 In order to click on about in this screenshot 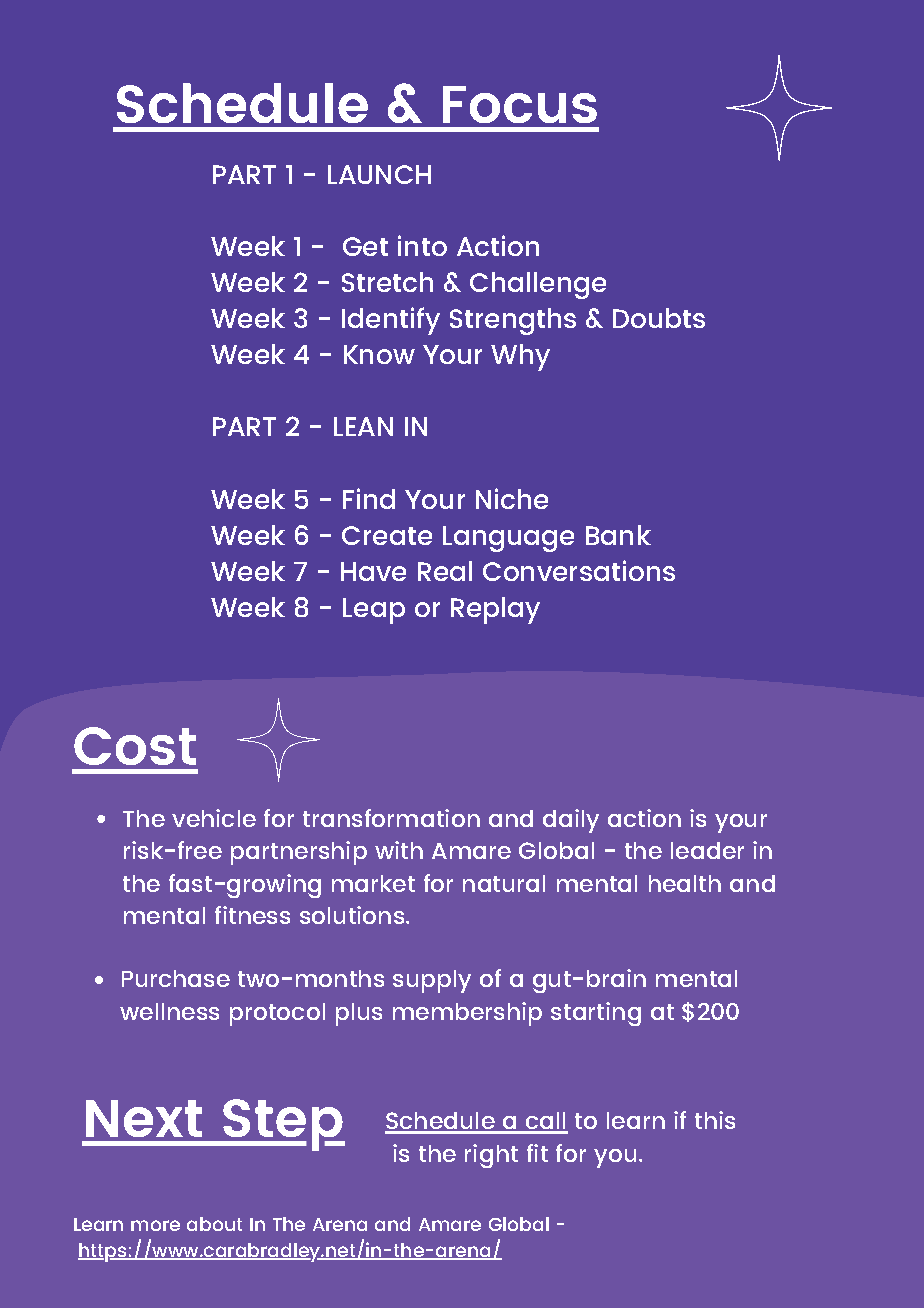, I will do `click(214, 1224)`.
